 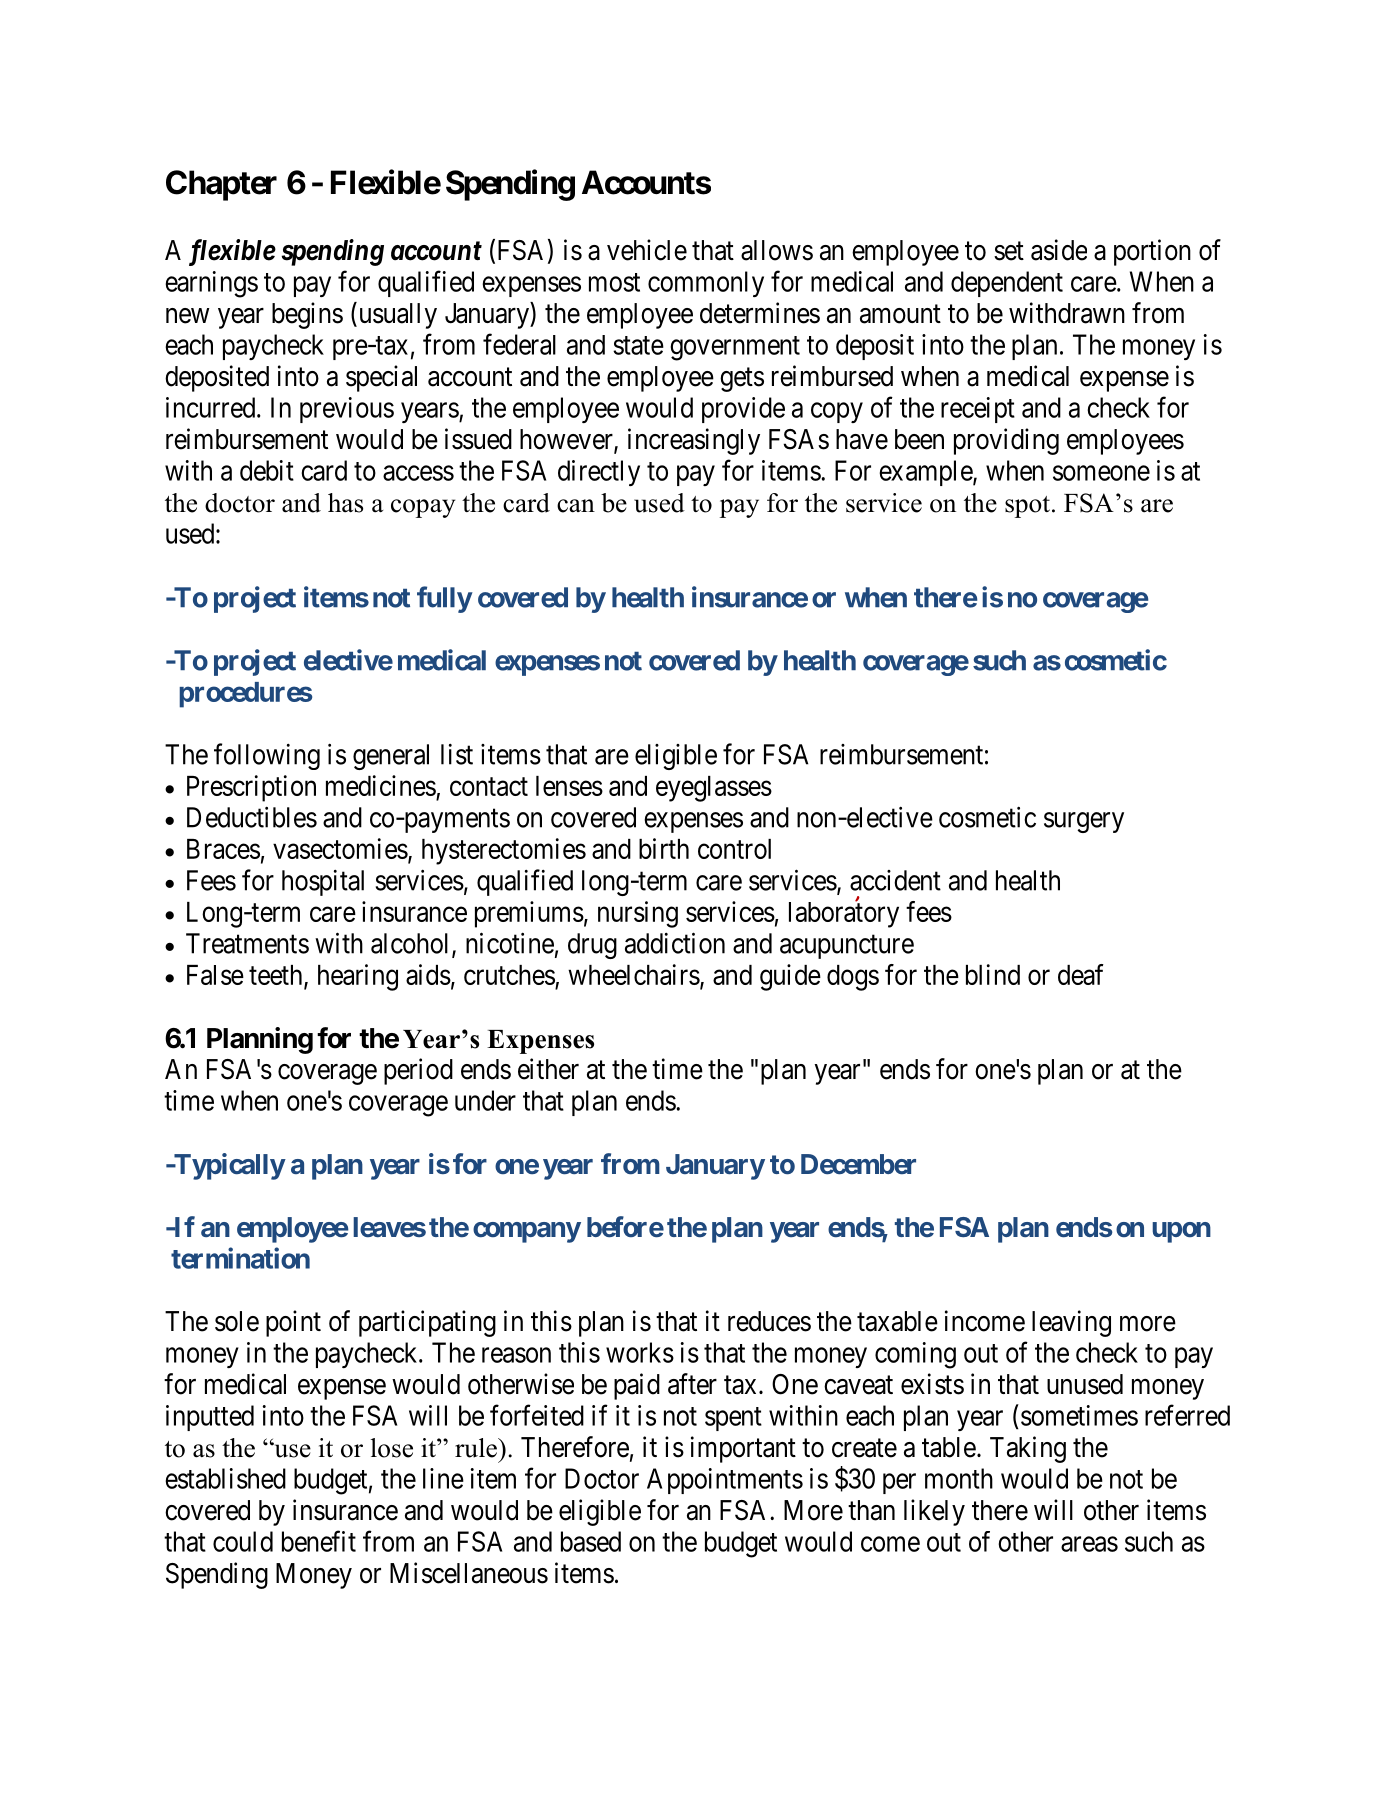 I want to click on aside, so click(x=1059, y=250).
